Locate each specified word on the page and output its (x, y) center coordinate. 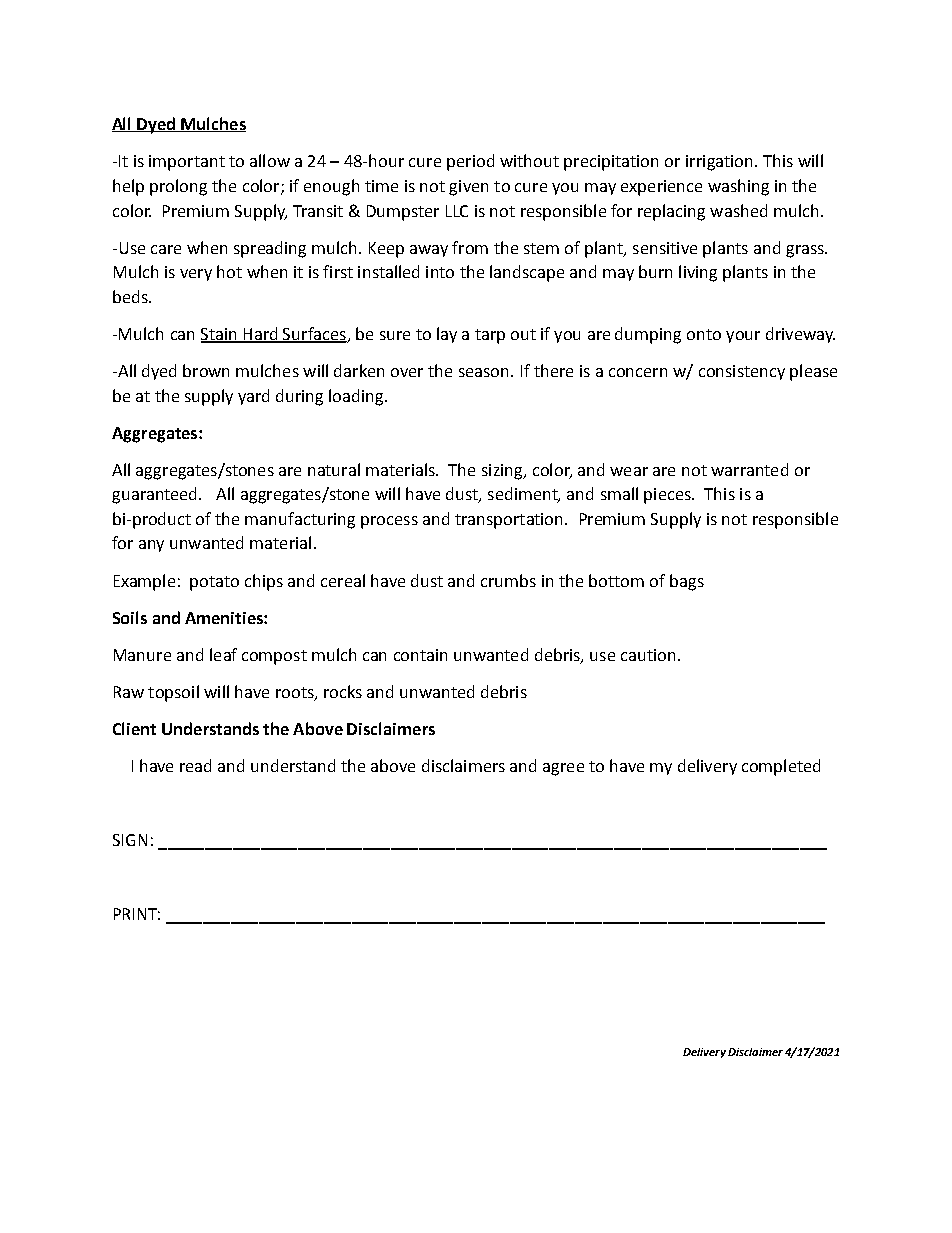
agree (563, 769)
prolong (178, 187)
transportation (510, 521)
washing (738, 187)
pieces (668, 496)
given (468, 188)
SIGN (130, 840)
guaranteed (156, 495)
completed (781, 767)
